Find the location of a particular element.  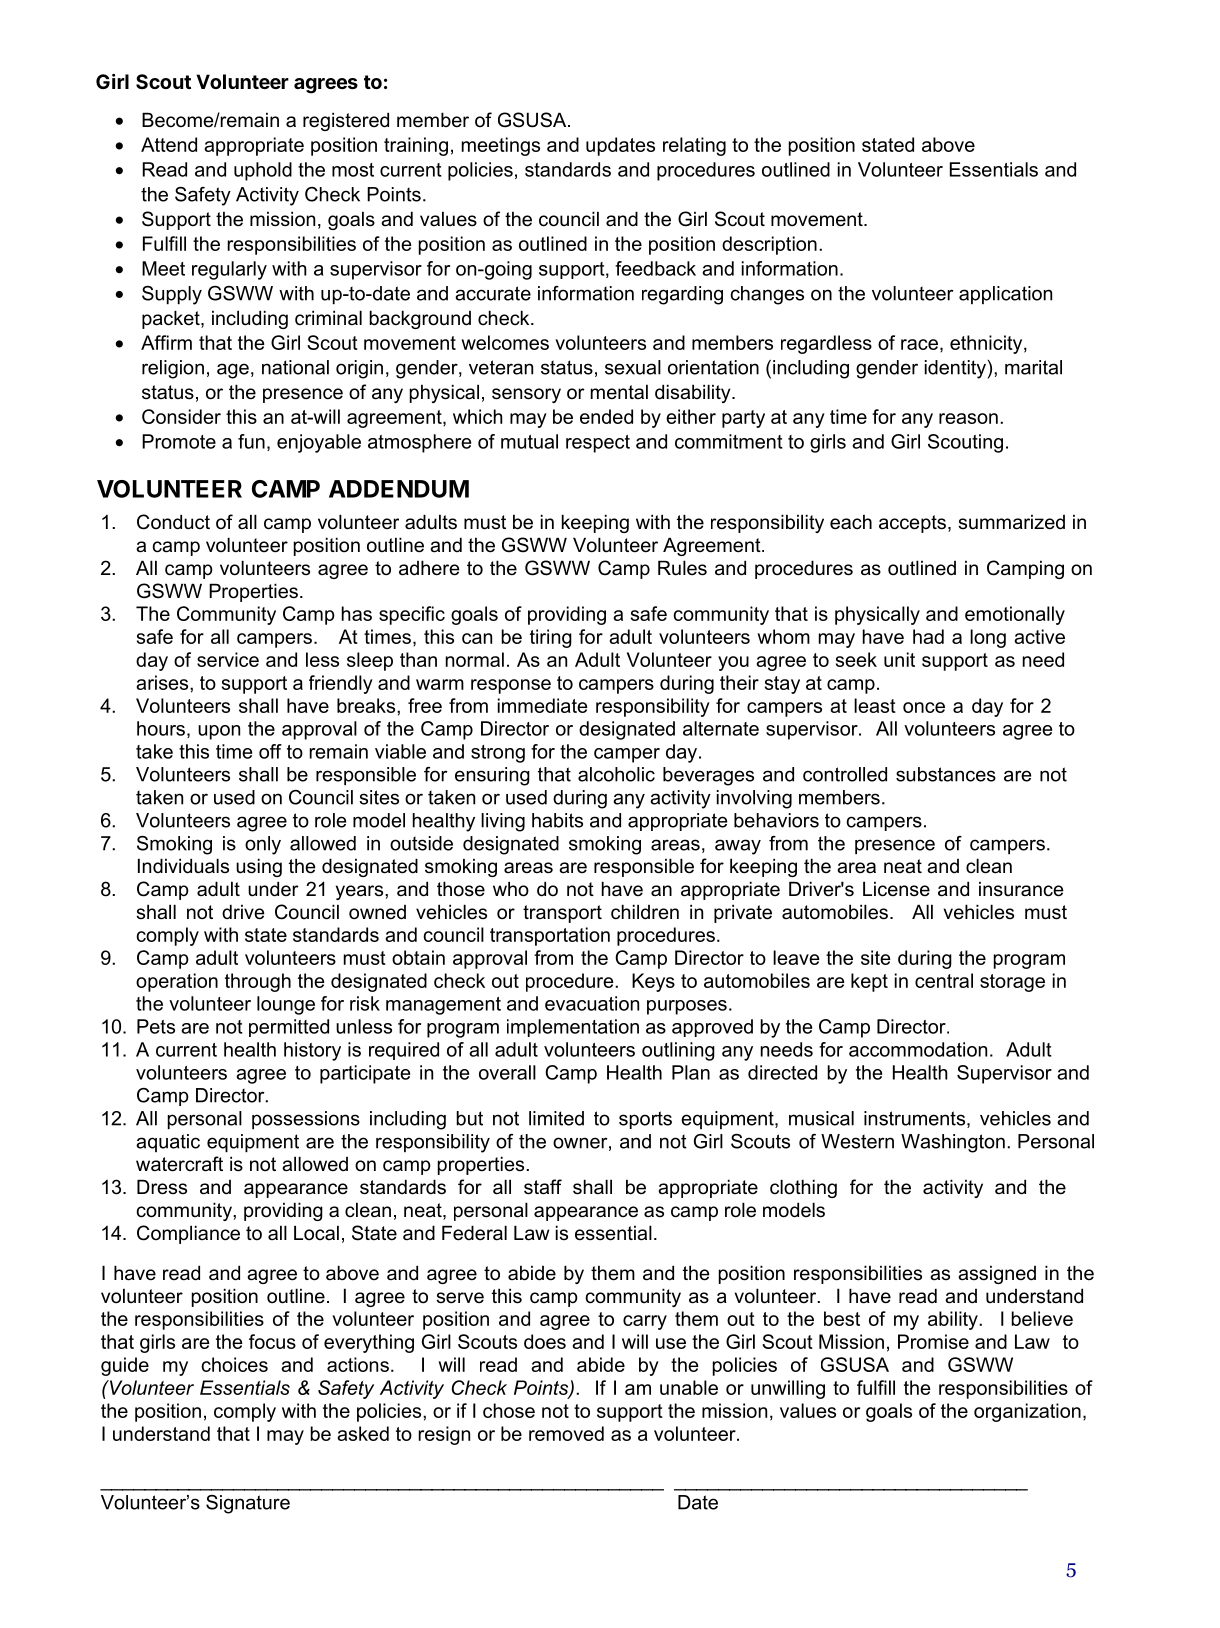

substances is located at coordinates (946, 774).
